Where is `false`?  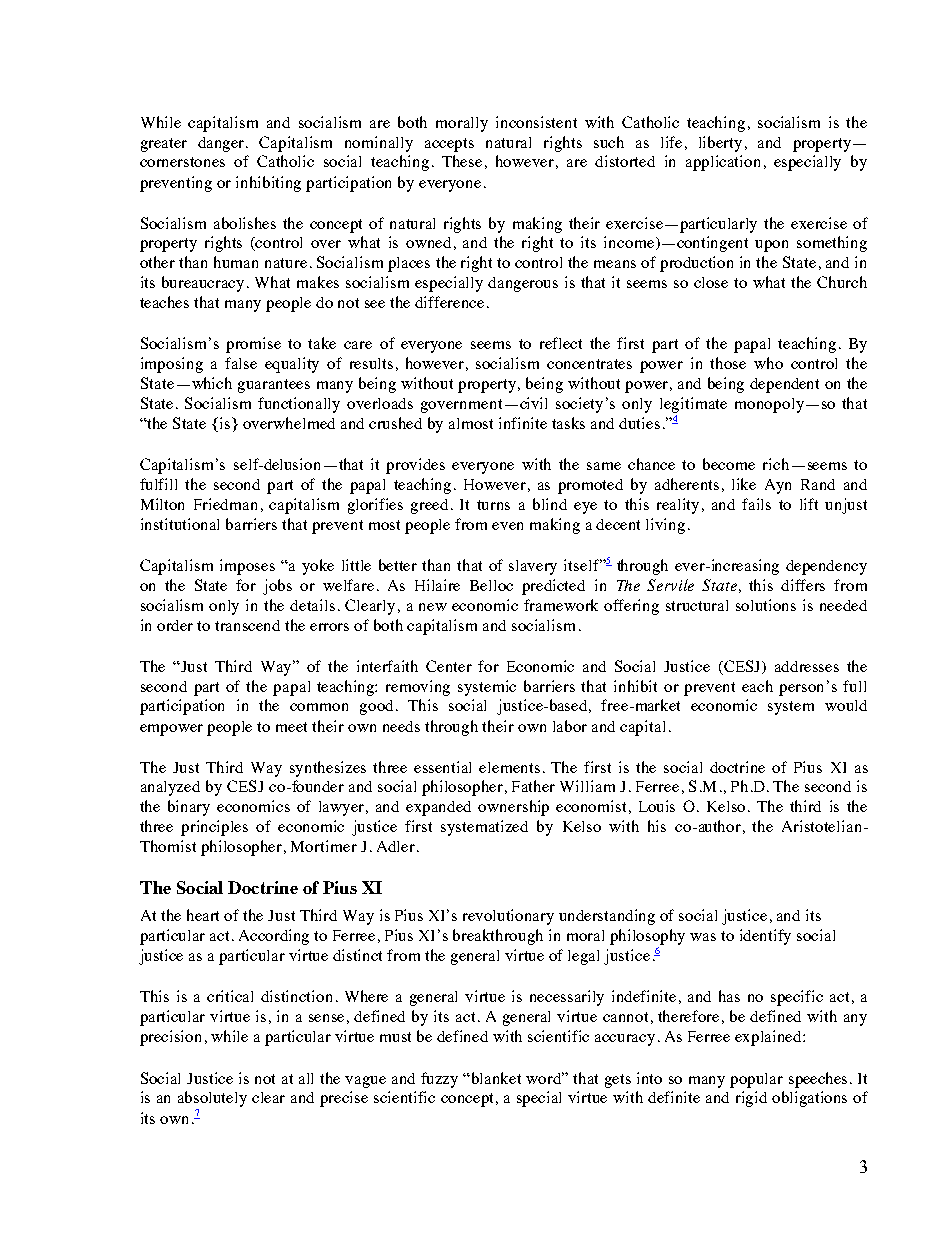 false is located at coordinates (241, 363).
